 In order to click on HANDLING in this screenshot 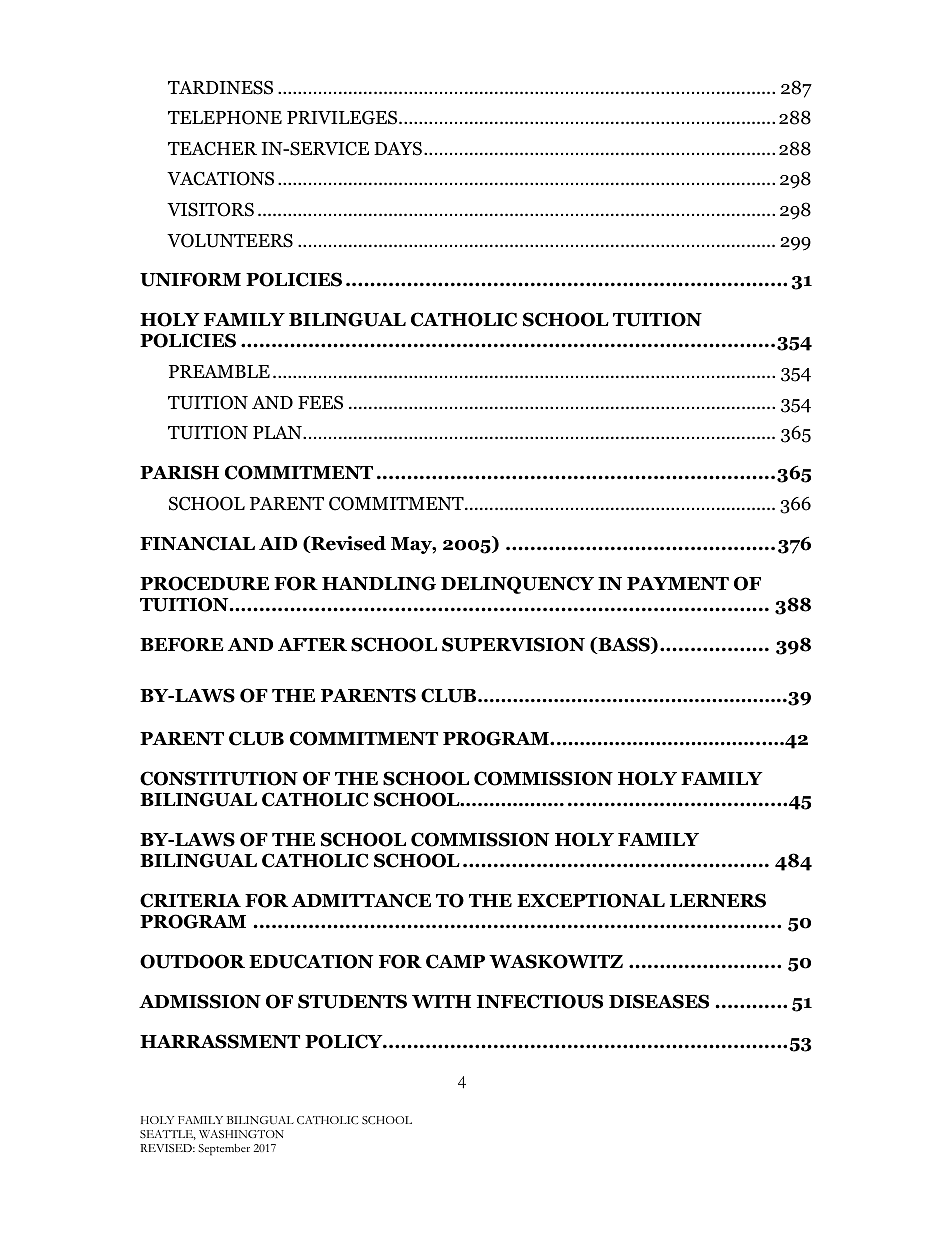, I will do `click(379, 583)`.
